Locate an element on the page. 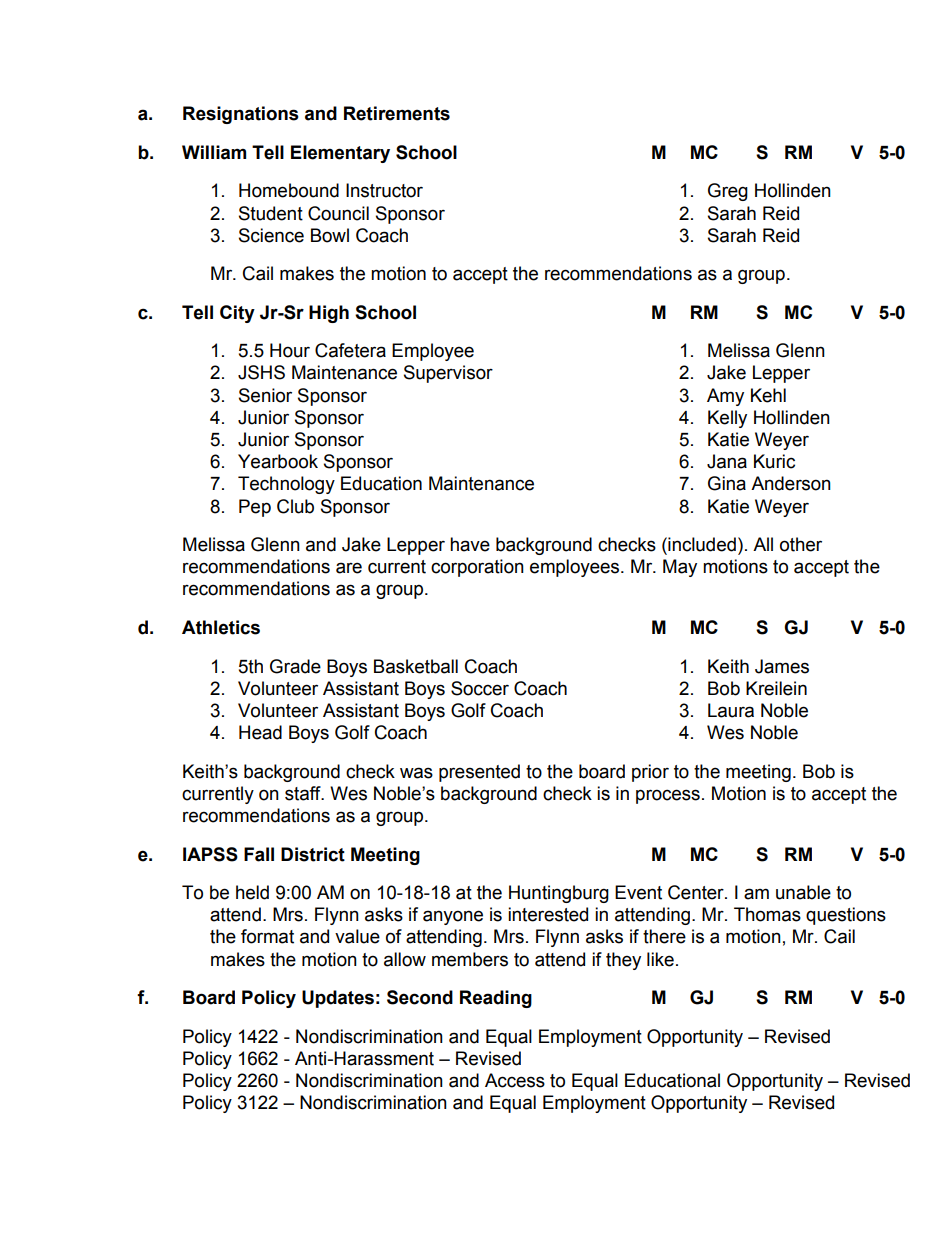 Image resolution: width=952 pixels, height=1233 pixels. corporation is located at coordinates (477, 568).
